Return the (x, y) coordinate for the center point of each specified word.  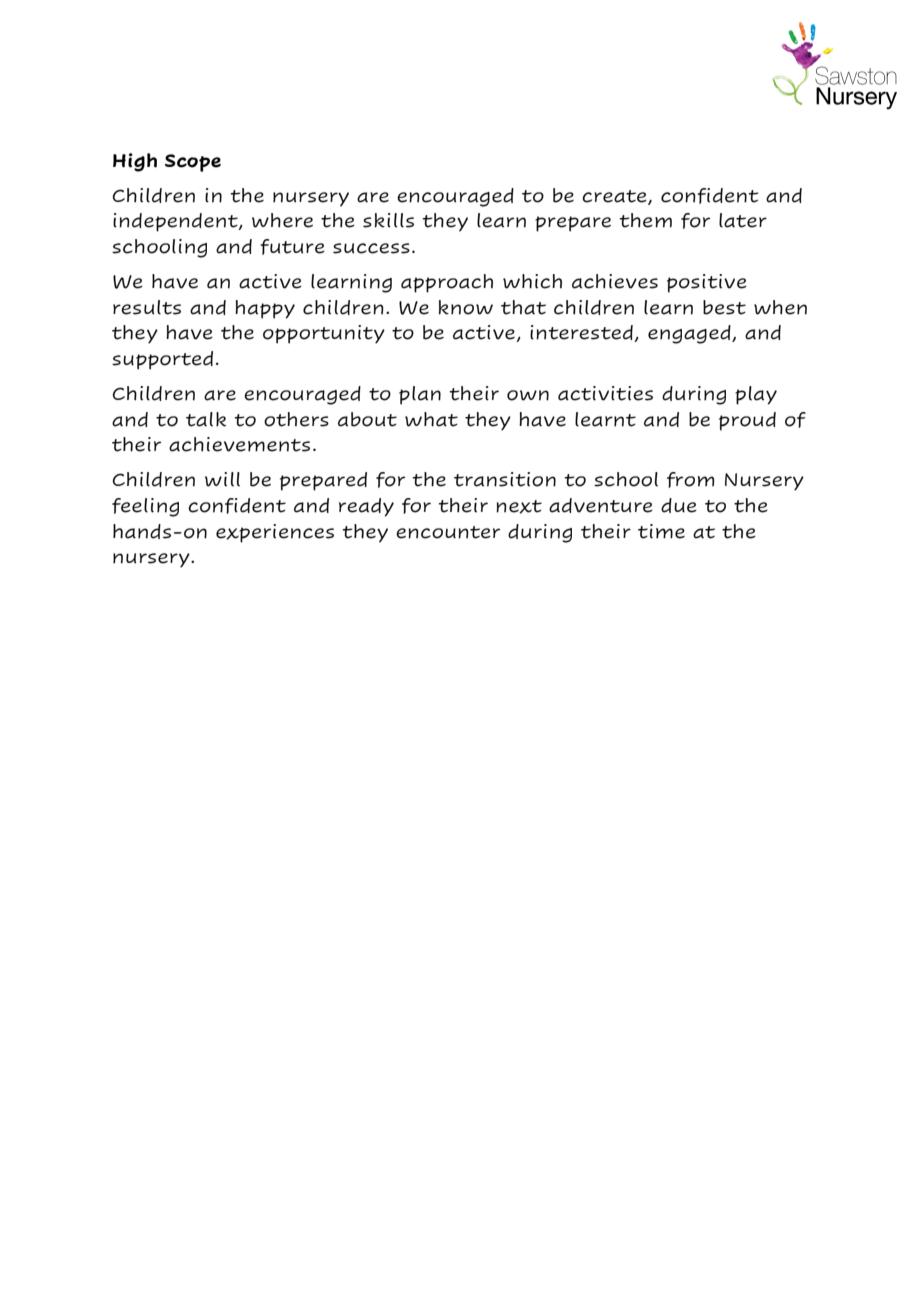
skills (388, 220)
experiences (275, 533)
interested (582, 333)
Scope (193, 163)
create (615, 197)
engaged (690, 334)
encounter (448, 532)
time (661, 531)
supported (162, 360)
